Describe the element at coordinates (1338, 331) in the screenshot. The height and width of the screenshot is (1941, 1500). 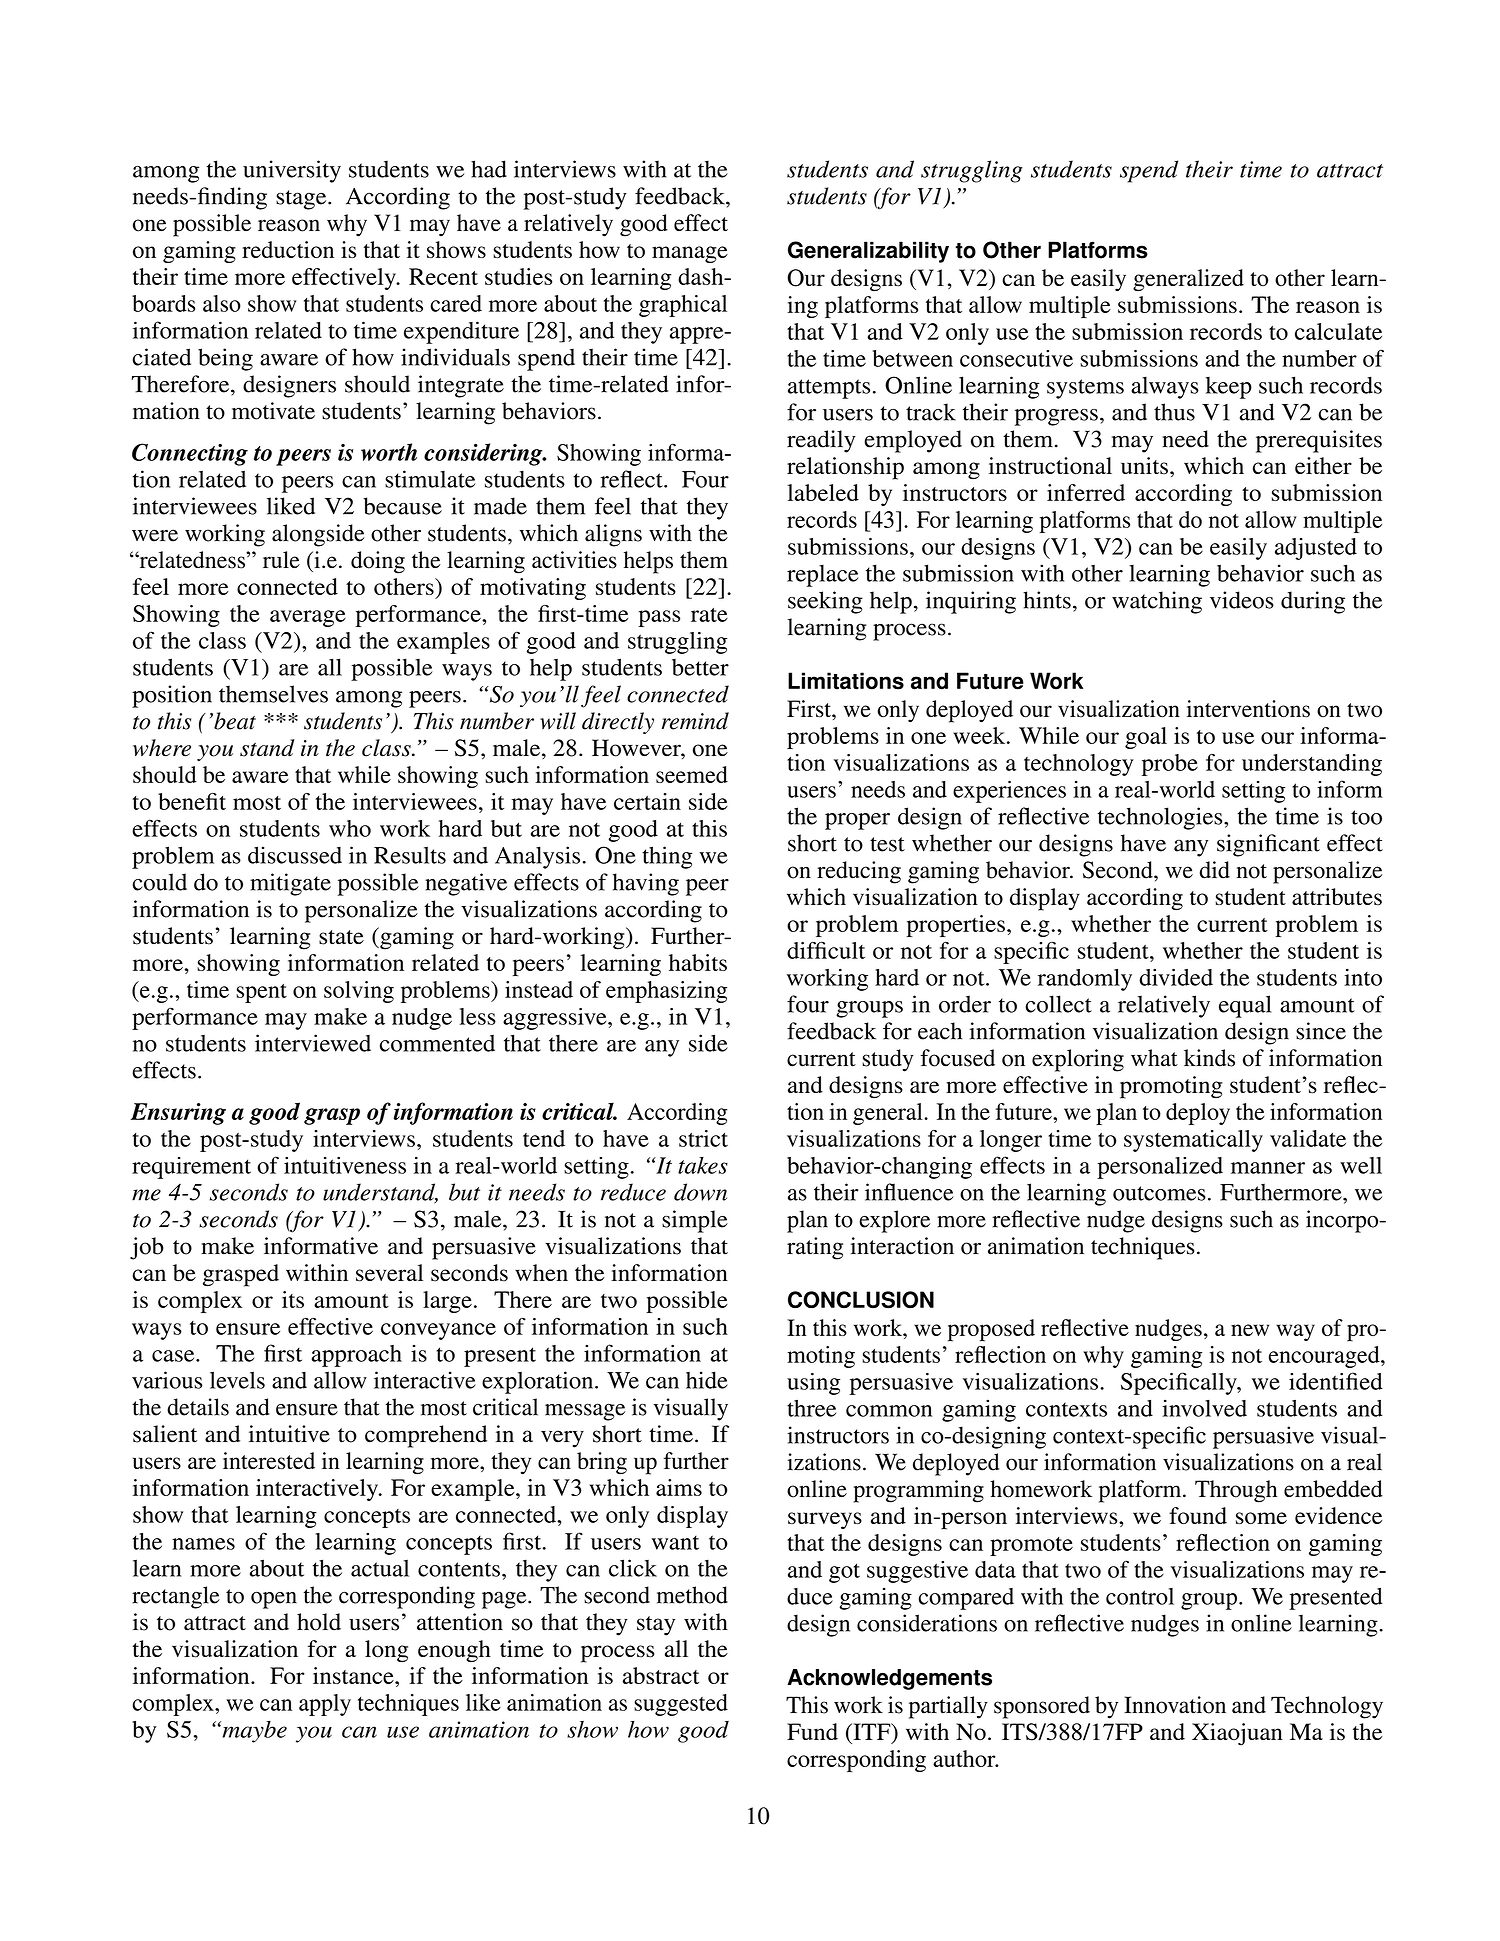
I see `calculate` at that location.
